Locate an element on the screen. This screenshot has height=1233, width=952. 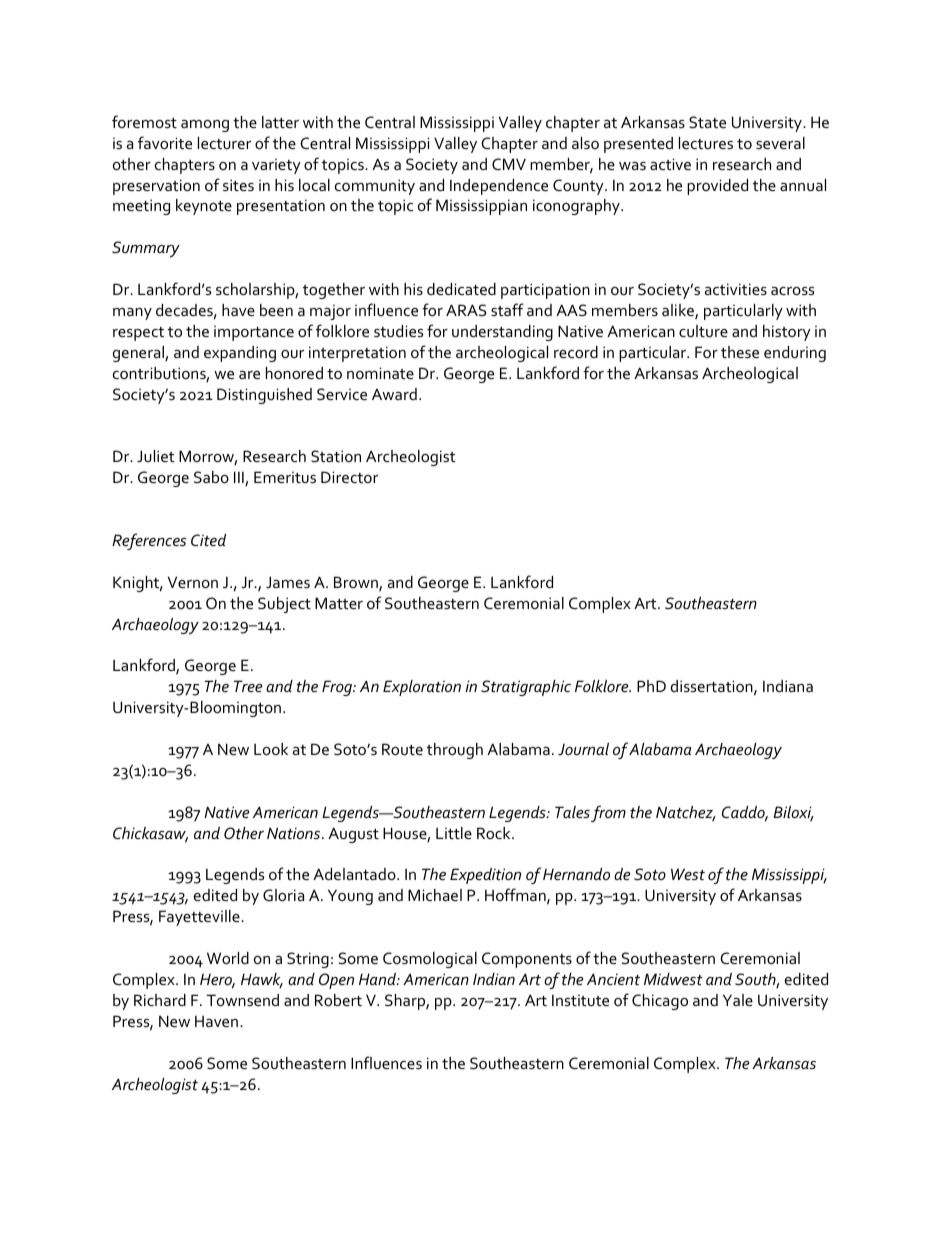
lecturer is located at coordinates (224, 143).
